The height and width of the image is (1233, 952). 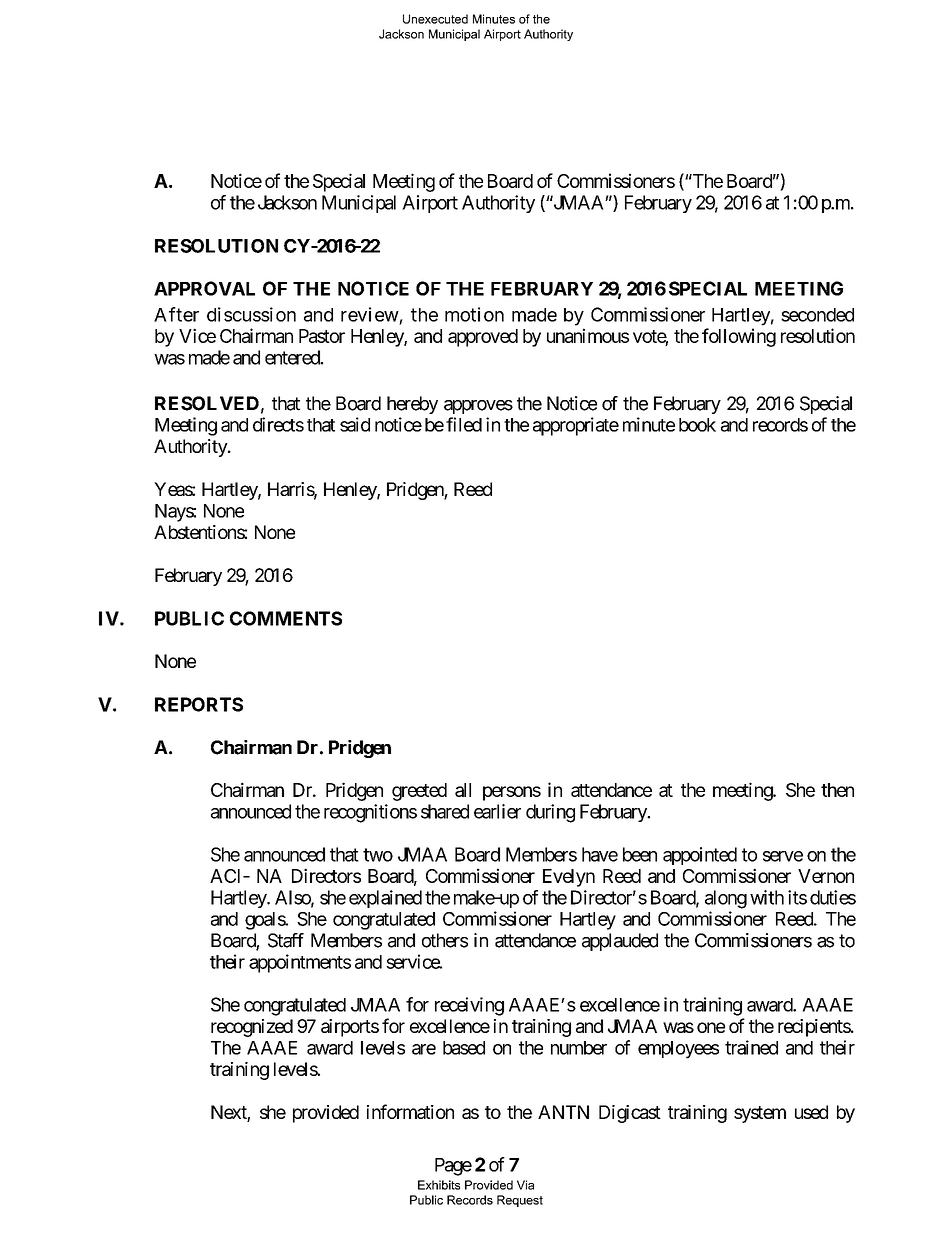 I want to click on then, so click(x=837, y=790).
